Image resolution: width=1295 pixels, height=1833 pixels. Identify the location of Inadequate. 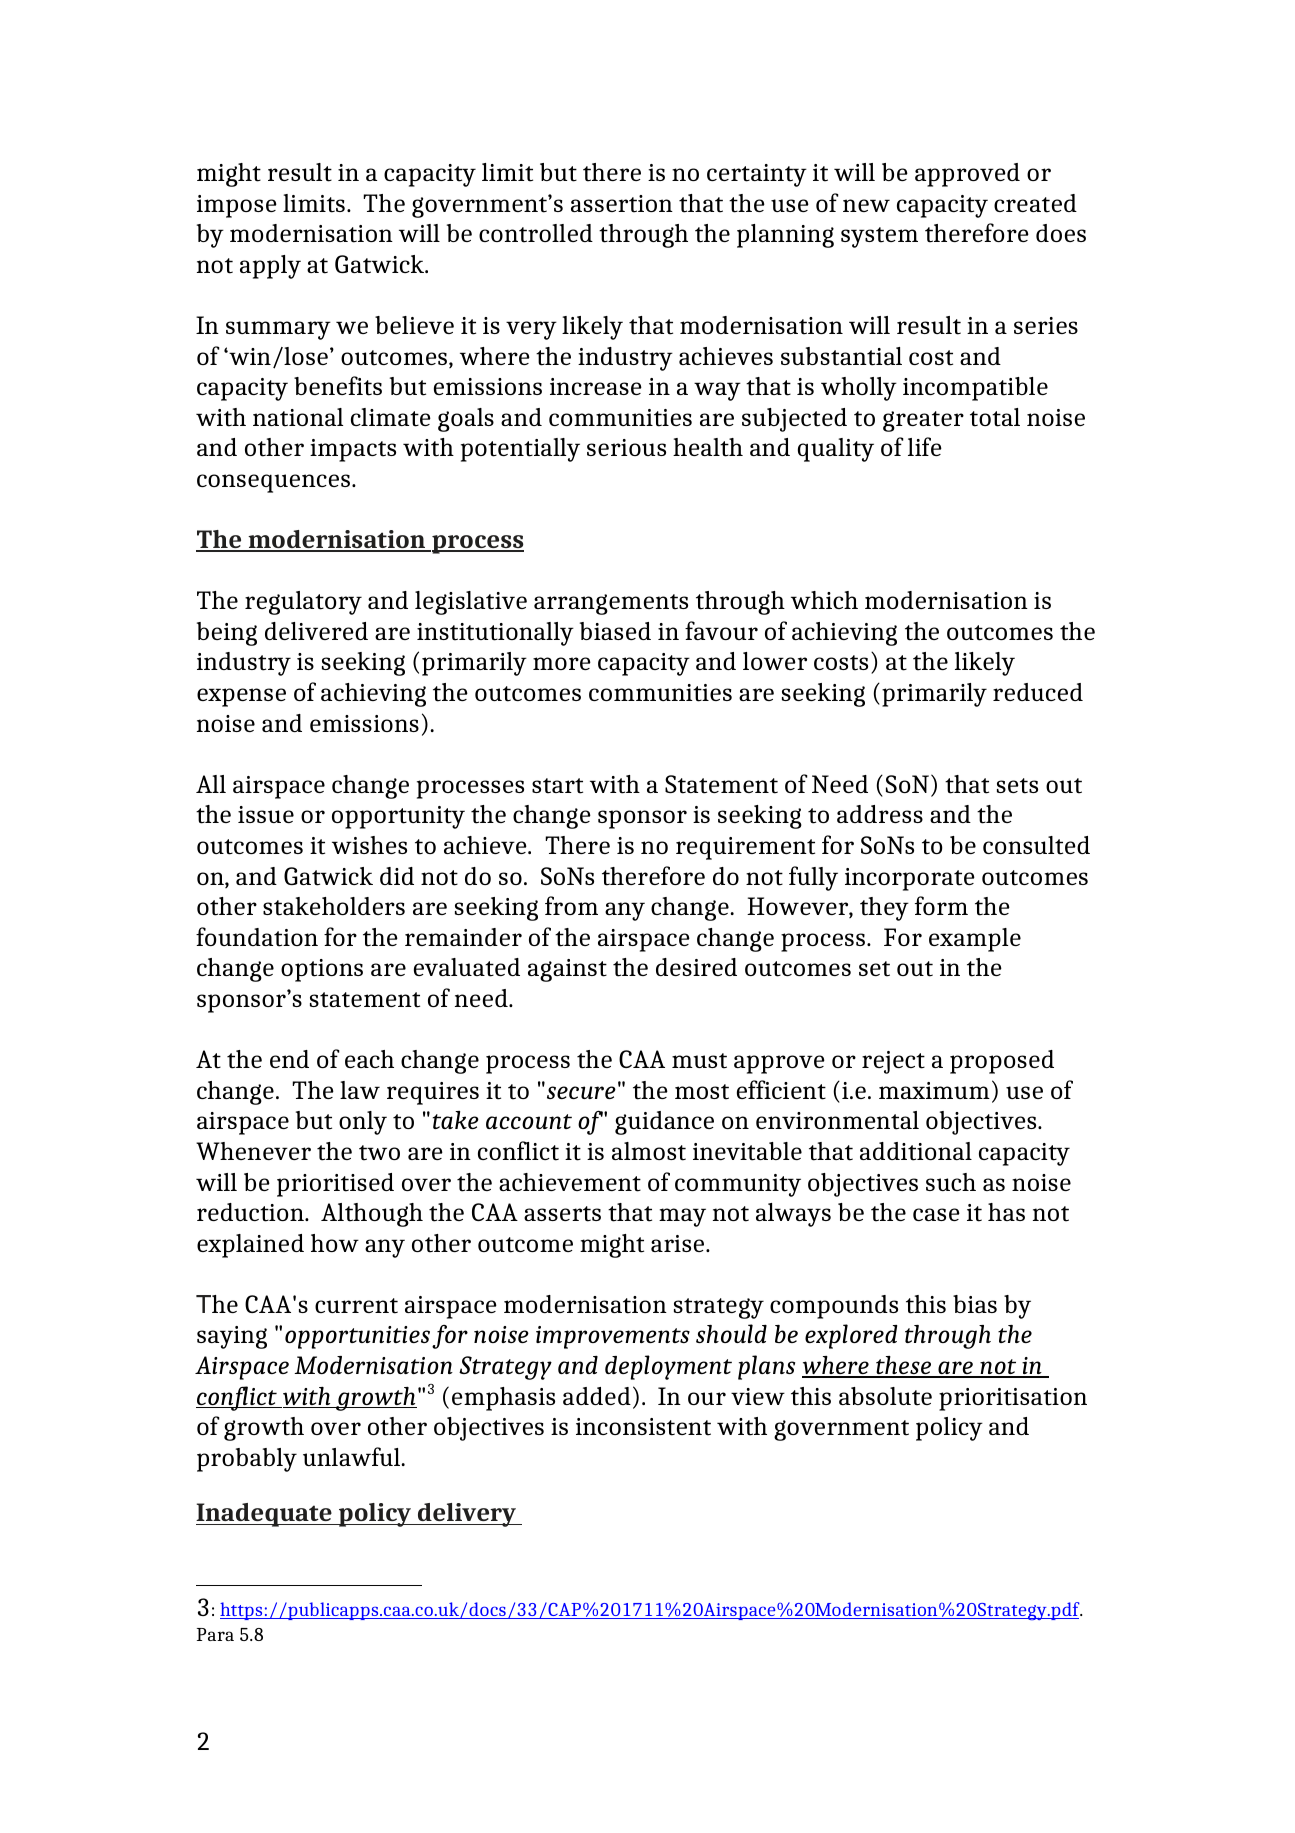
(265, 1515).
